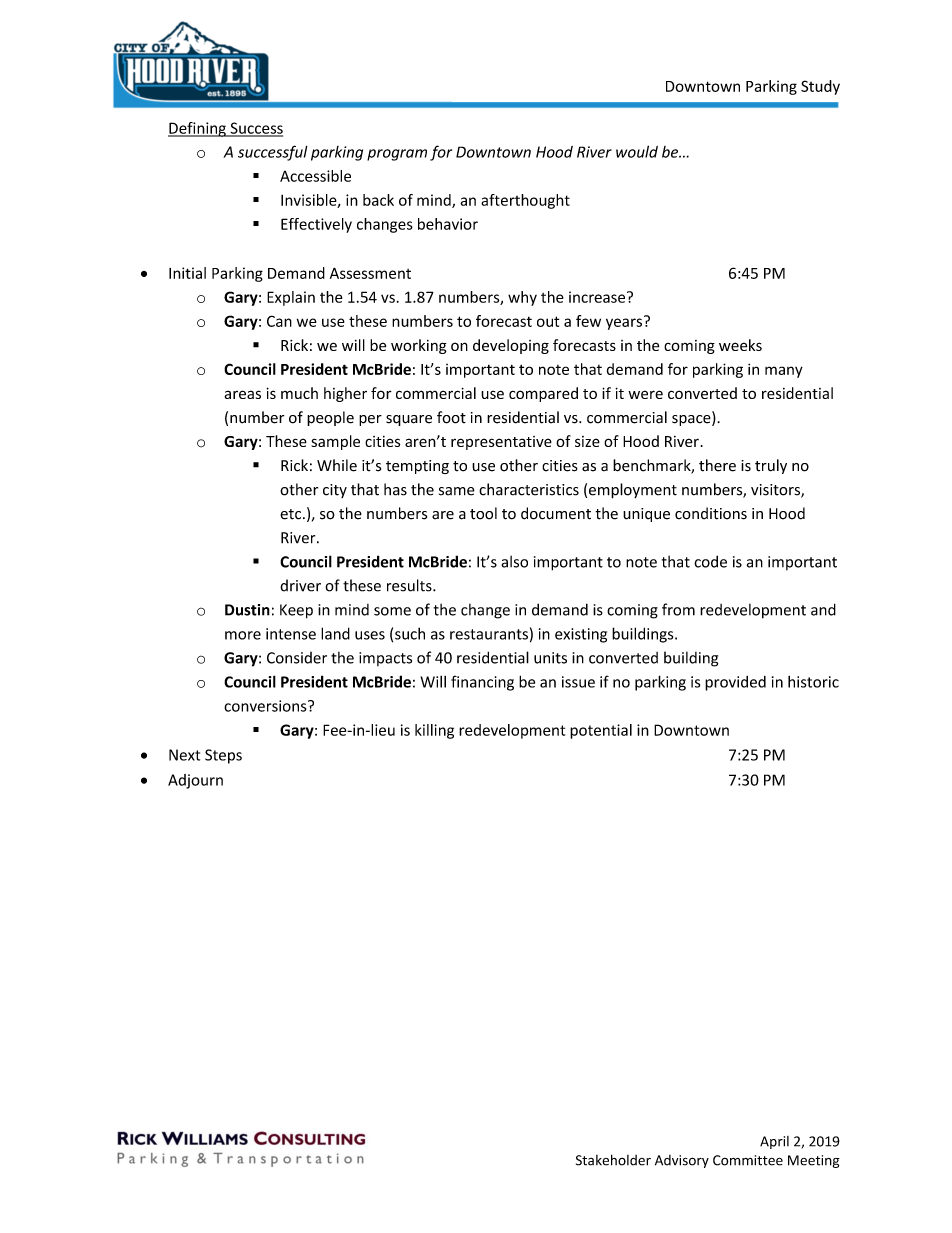 The width and height of the screenshot is (952, 1233). Describe the element at coordinates (740, 345) in the screenshot. I see `weeks` at that location.
